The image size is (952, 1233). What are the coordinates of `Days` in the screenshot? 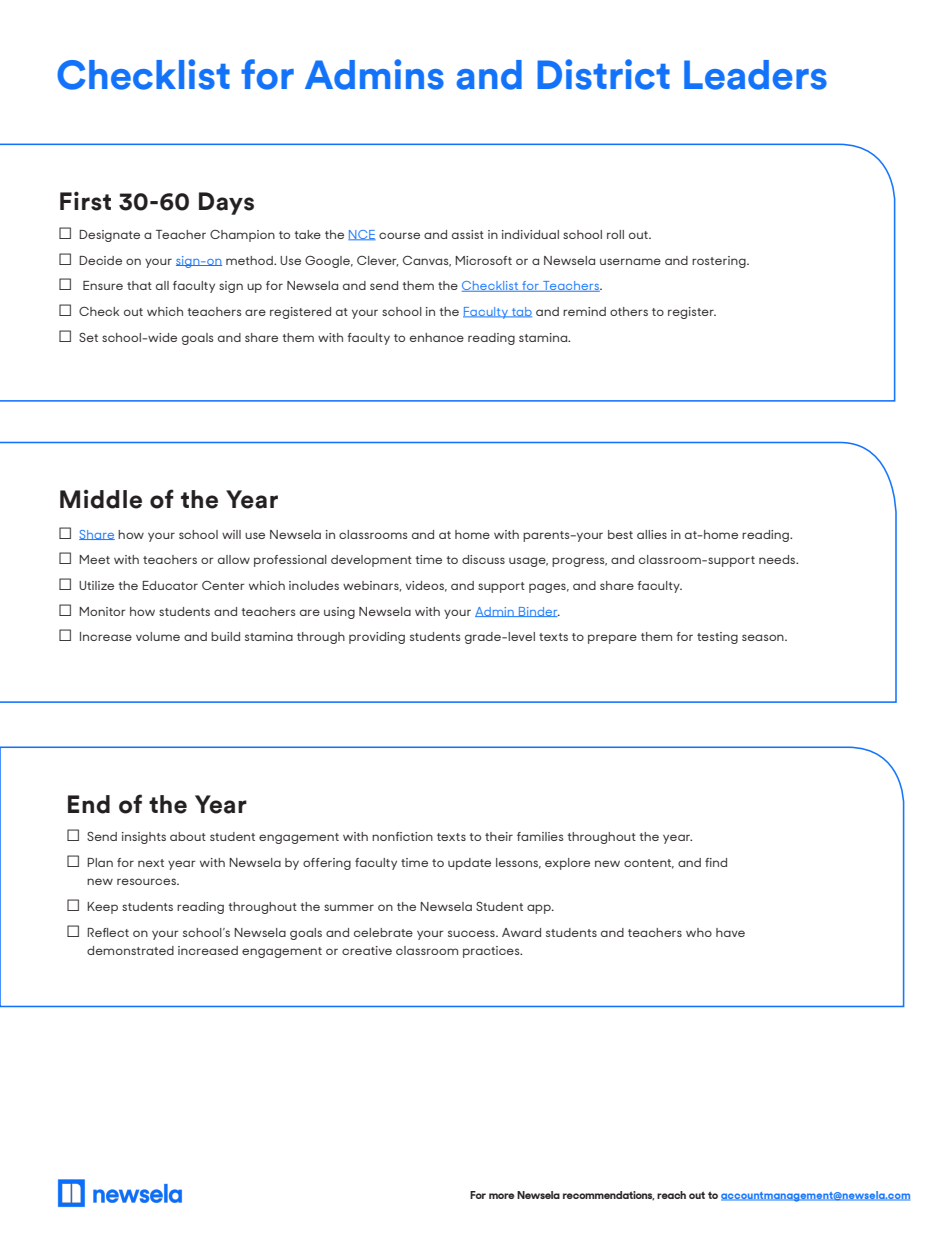 It's located at (226, 203).
